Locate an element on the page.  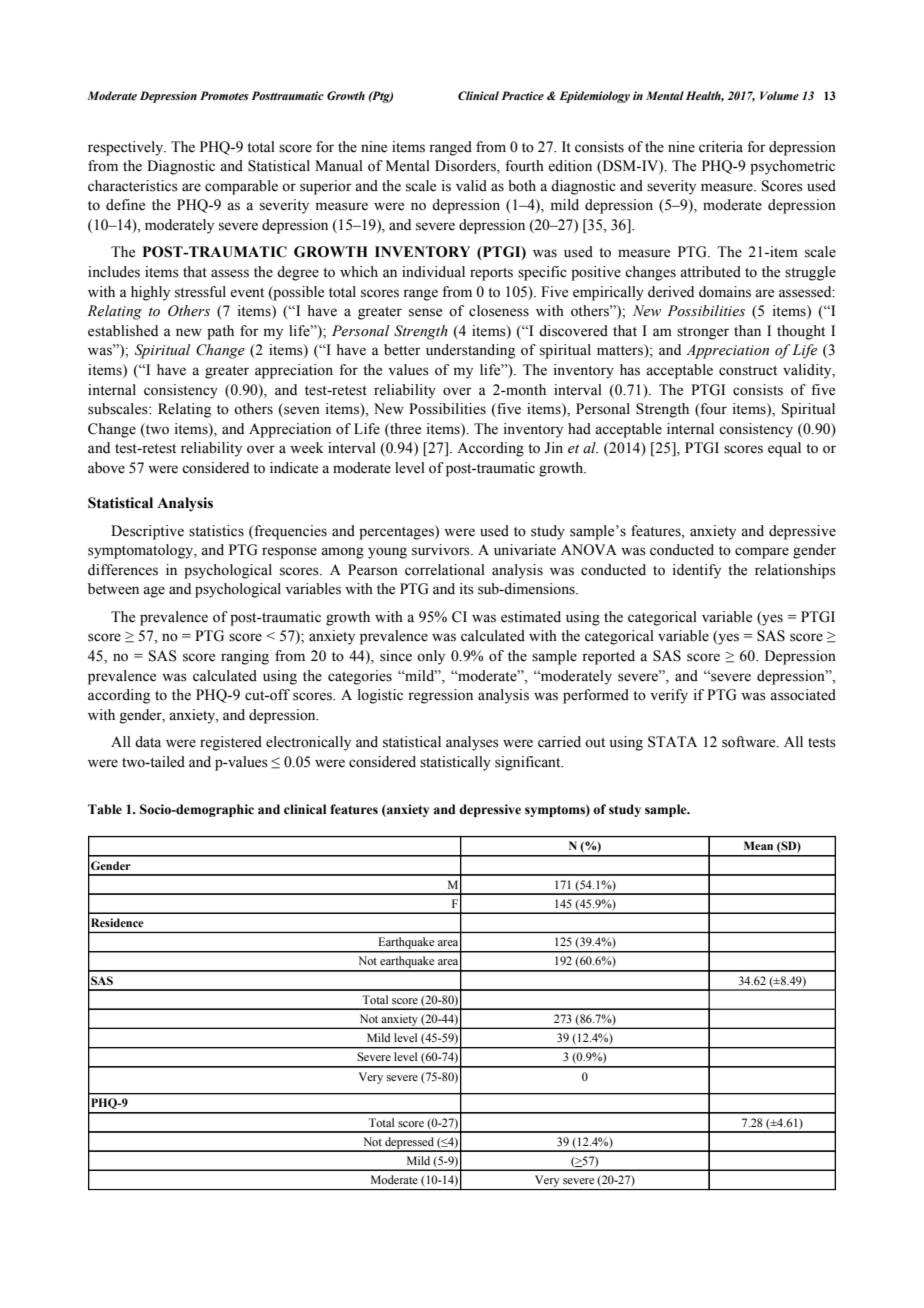
depressed is located at coordinates (409, 1144).
